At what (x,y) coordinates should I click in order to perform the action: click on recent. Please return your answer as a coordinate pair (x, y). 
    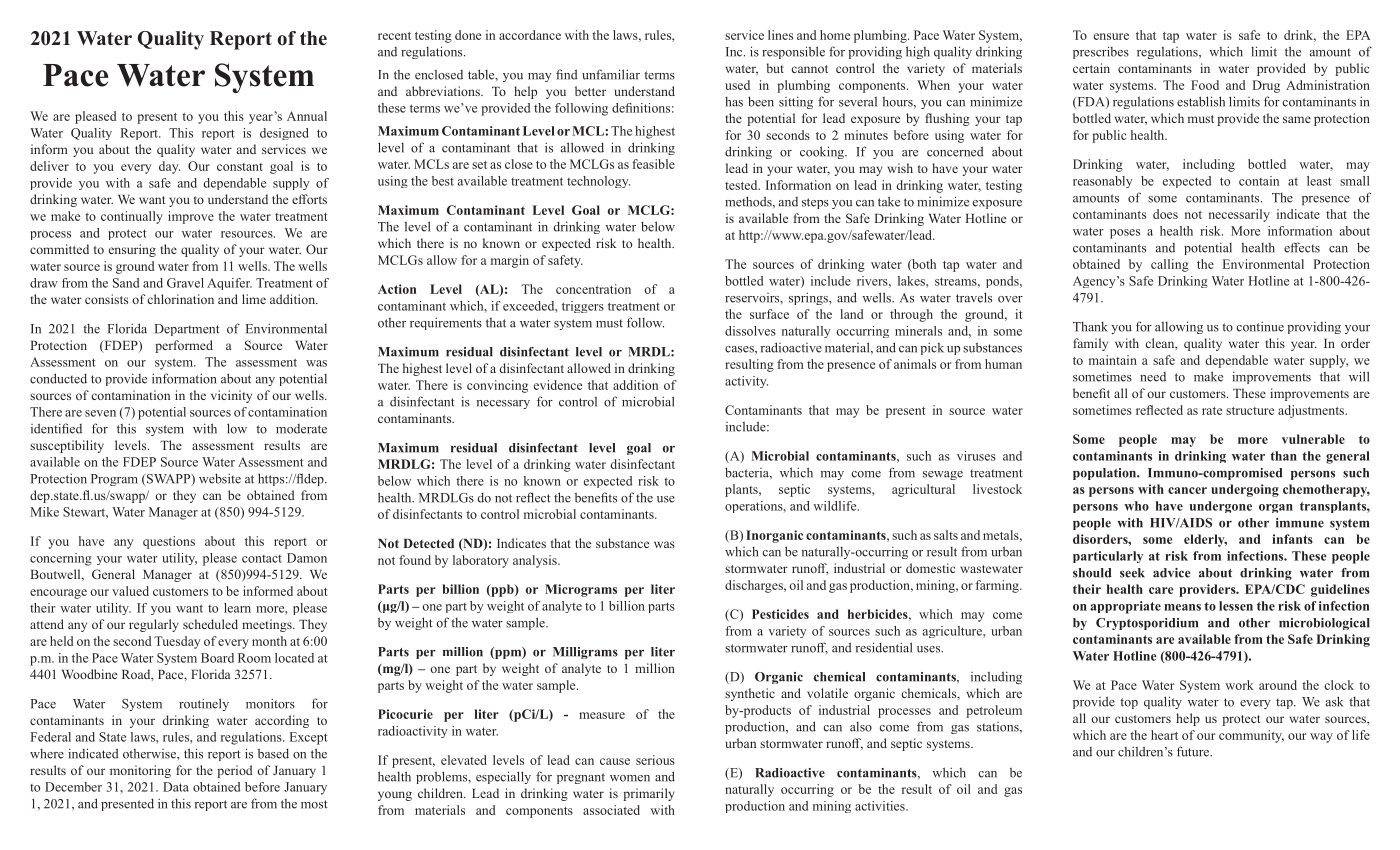
    Looking at the image, I should click on (394, 36).
